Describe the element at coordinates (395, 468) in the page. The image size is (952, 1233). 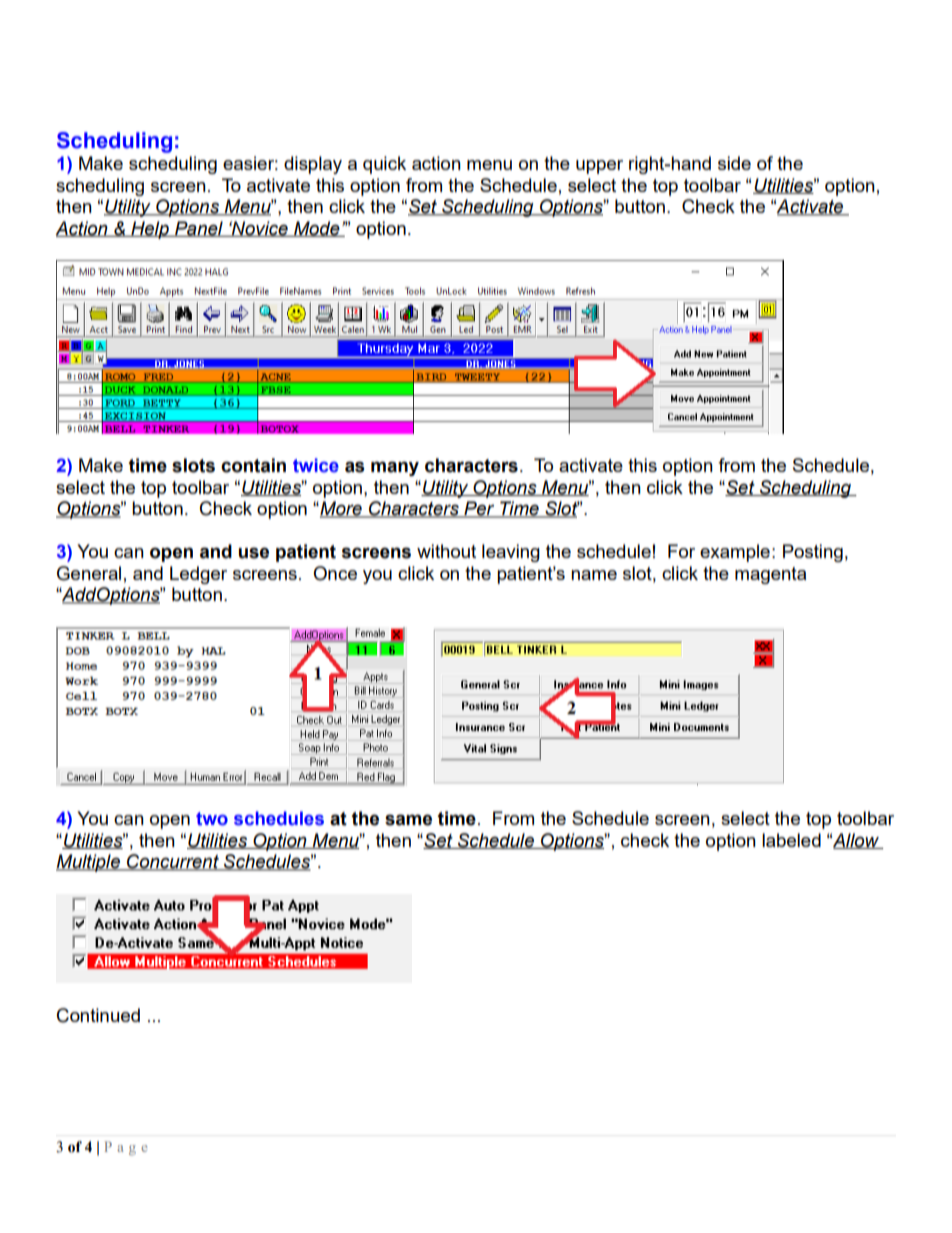
I see `many` at that location.
